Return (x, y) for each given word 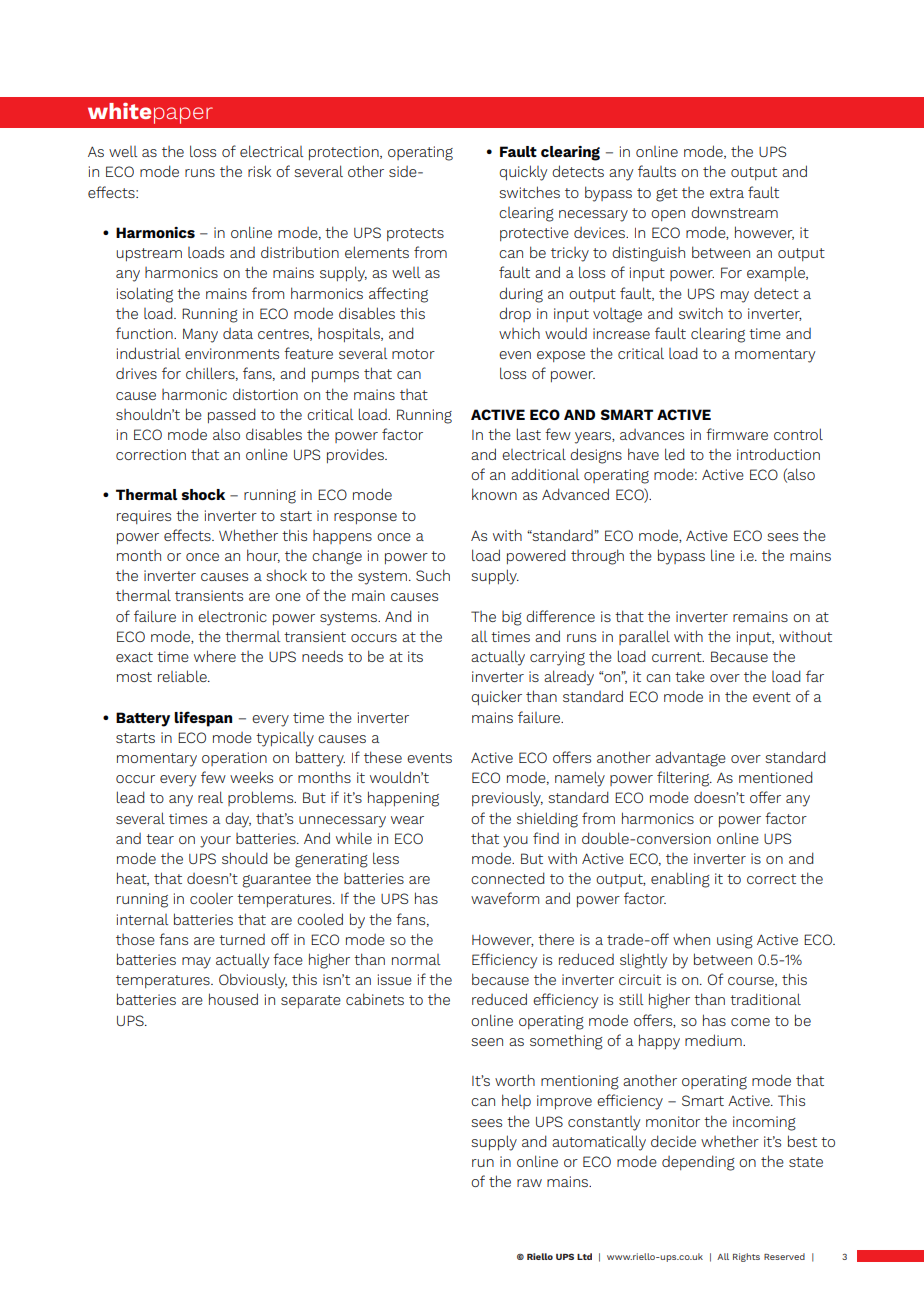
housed (233, 999)
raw (529, 1183)
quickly (523, 173)
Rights (746, 1257)
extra (727, 193)
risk (259, 171)
